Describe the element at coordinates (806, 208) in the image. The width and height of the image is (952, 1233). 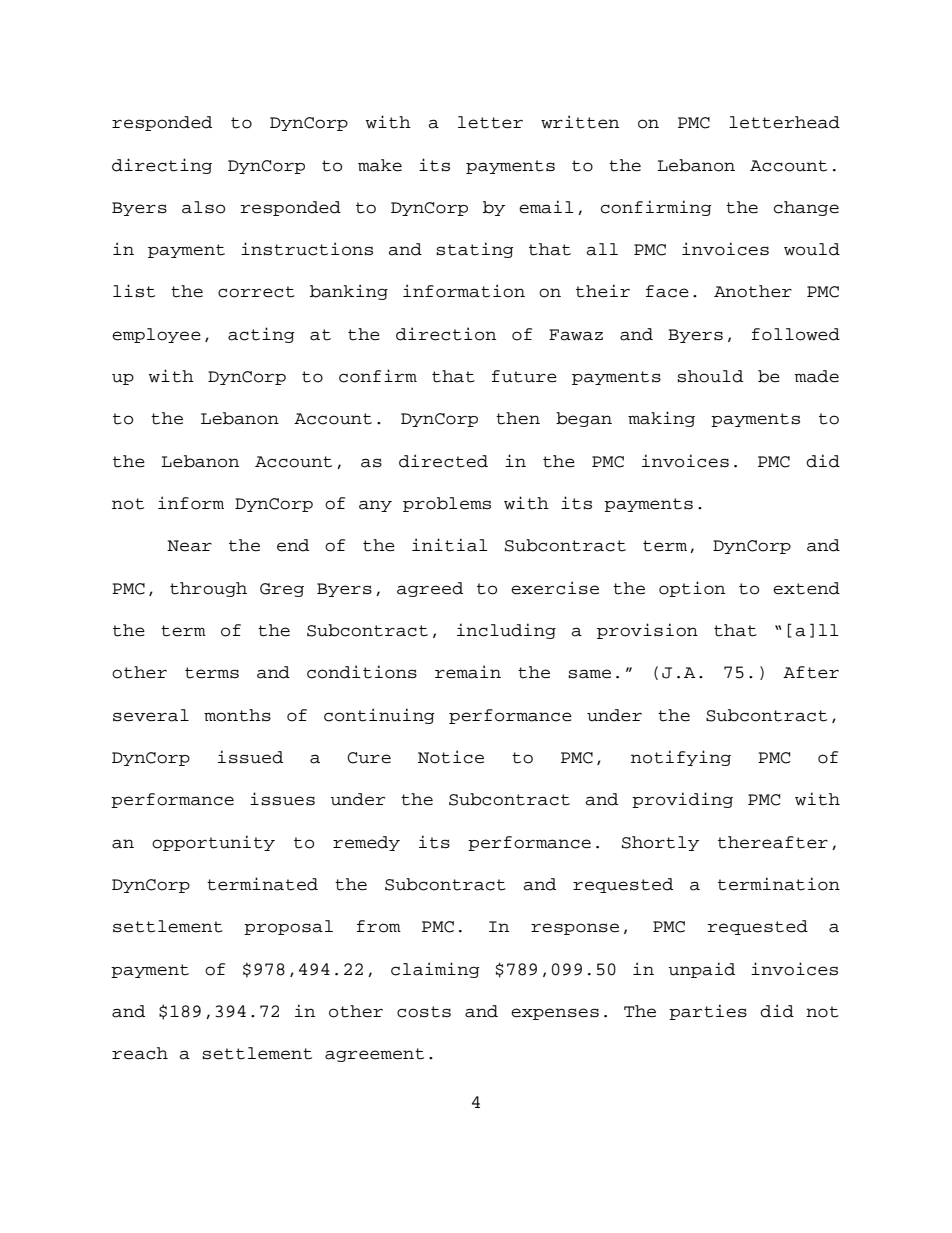
I see `change` at that location.
